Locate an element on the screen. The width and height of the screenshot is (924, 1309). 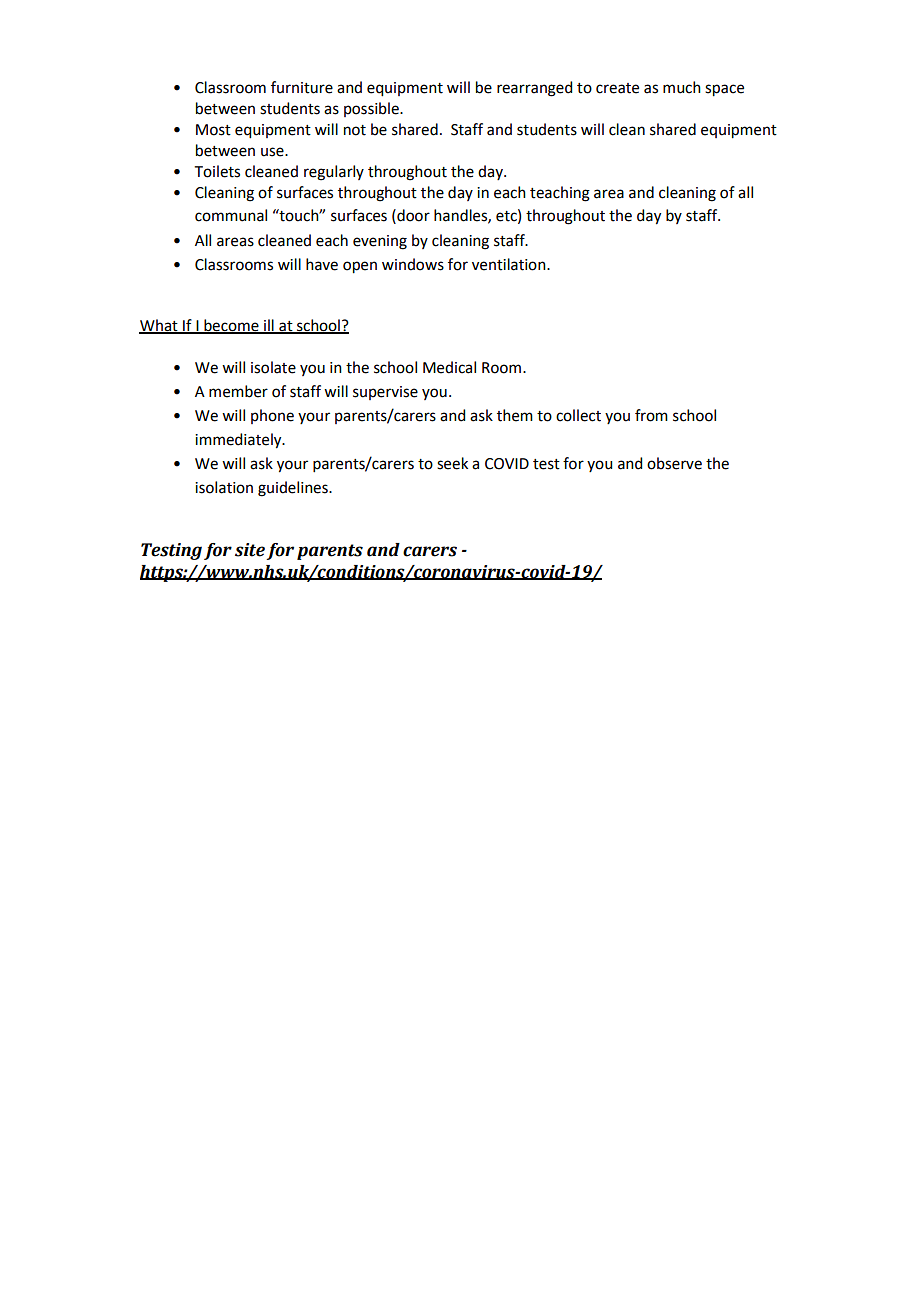
from is located at coordinates (651, 415).
